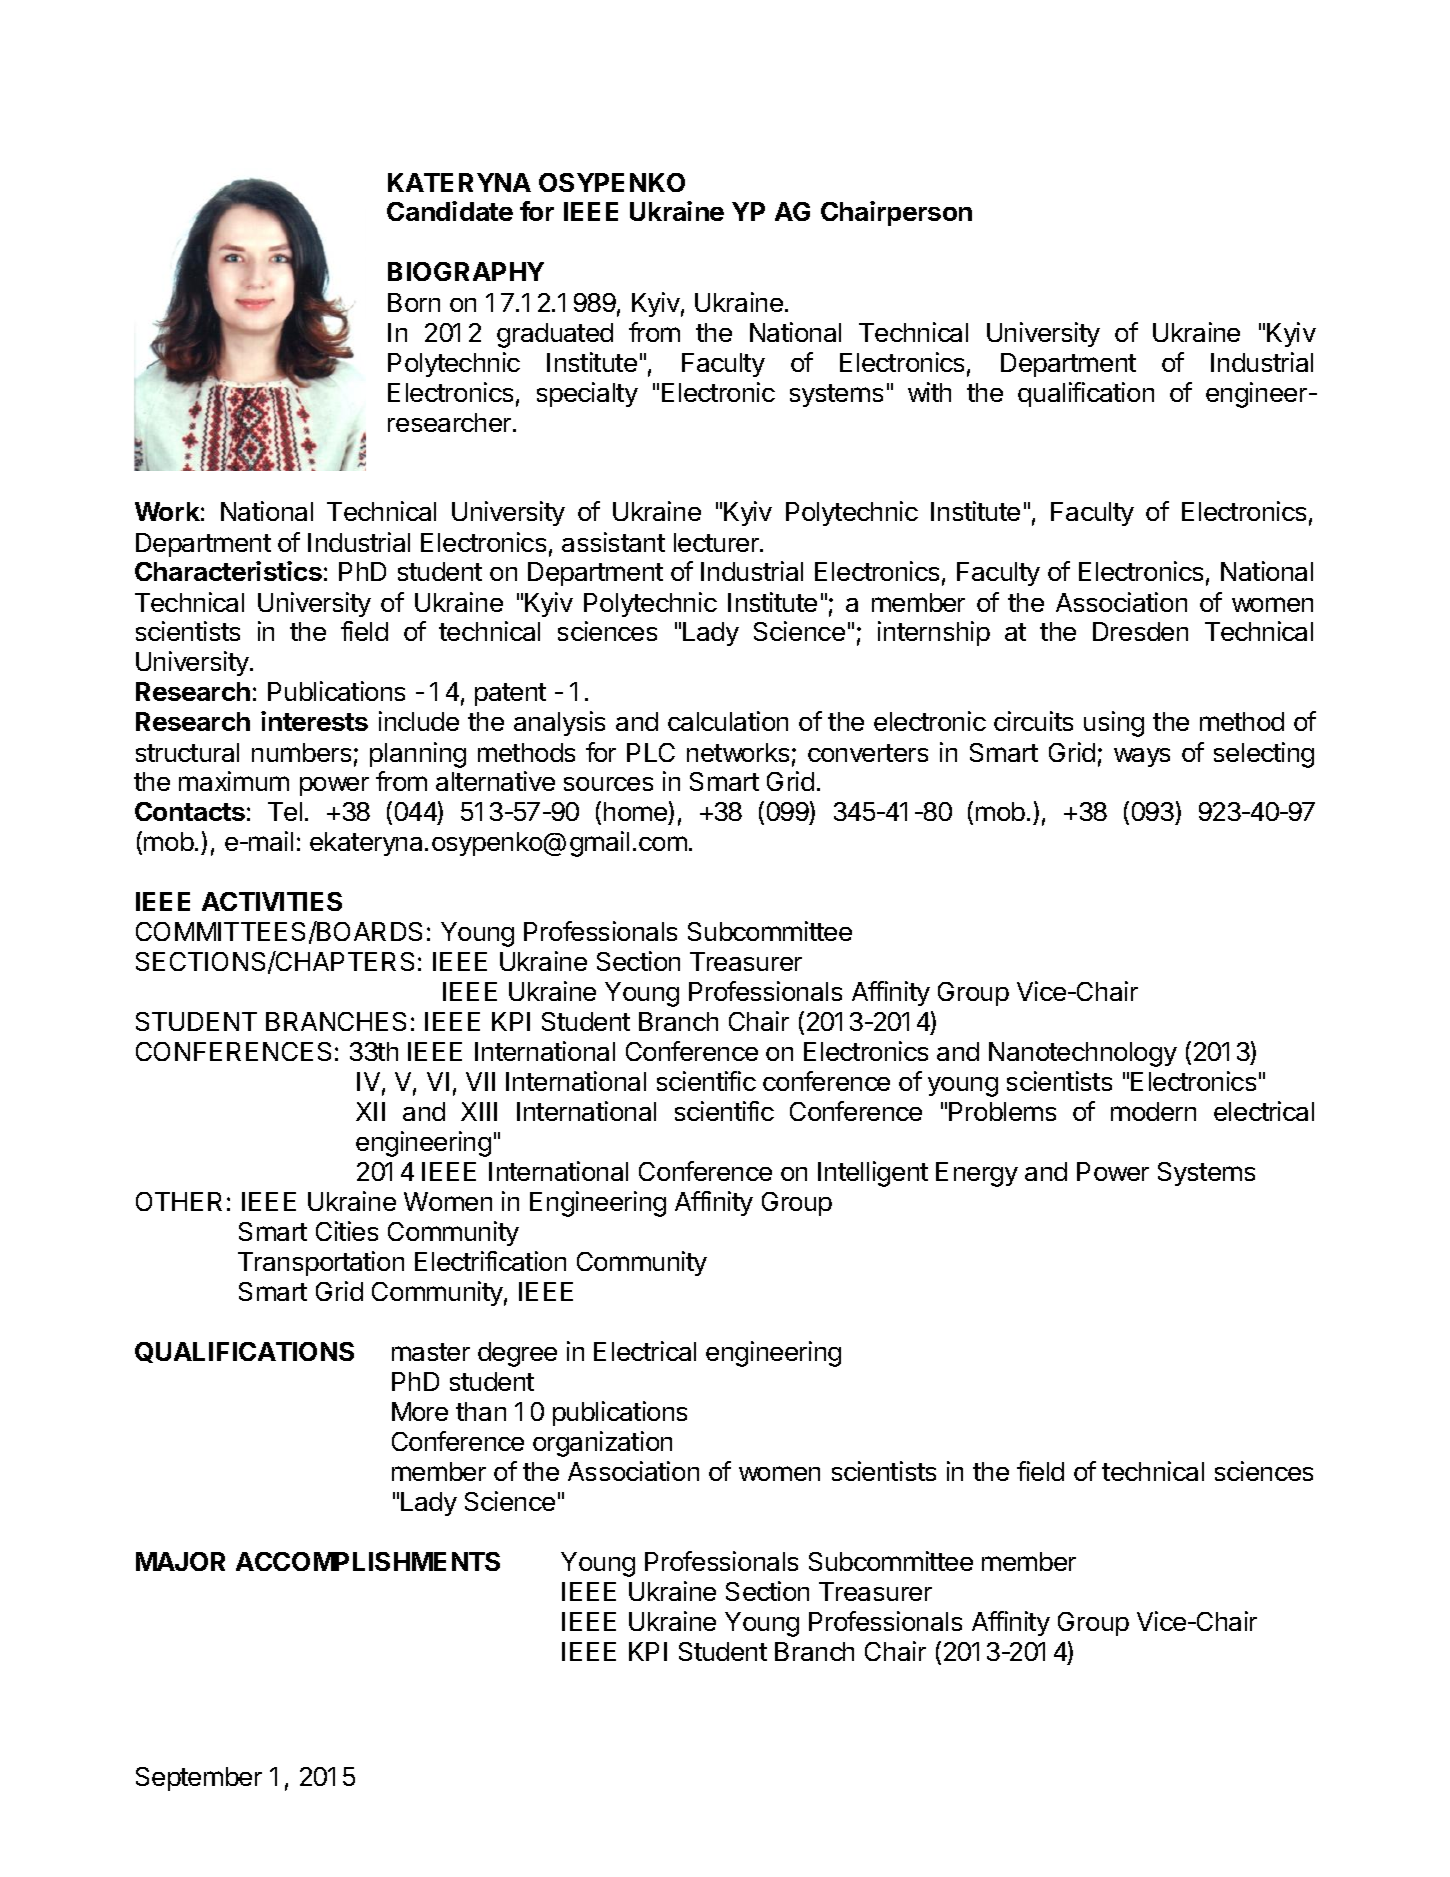  I want to click on organization, so click(602, 1444).
